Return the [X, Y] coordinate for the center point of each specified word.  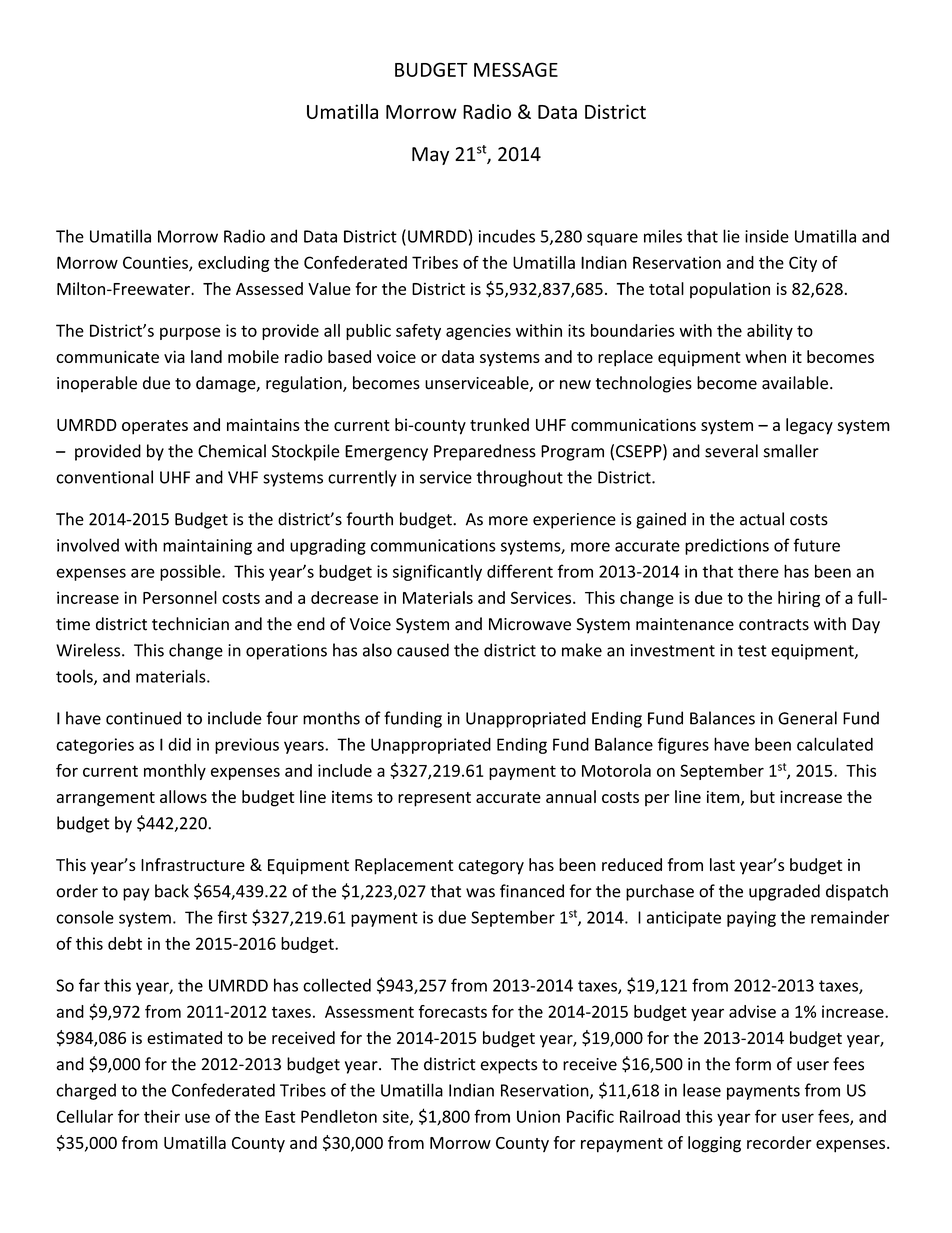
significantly [437, 572]
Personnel [180, 597]
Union [538, 1116]
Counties [156, 263]
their [162, 1116]
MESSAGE [516, 69]
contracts [774, 625]
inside [767, 236]
